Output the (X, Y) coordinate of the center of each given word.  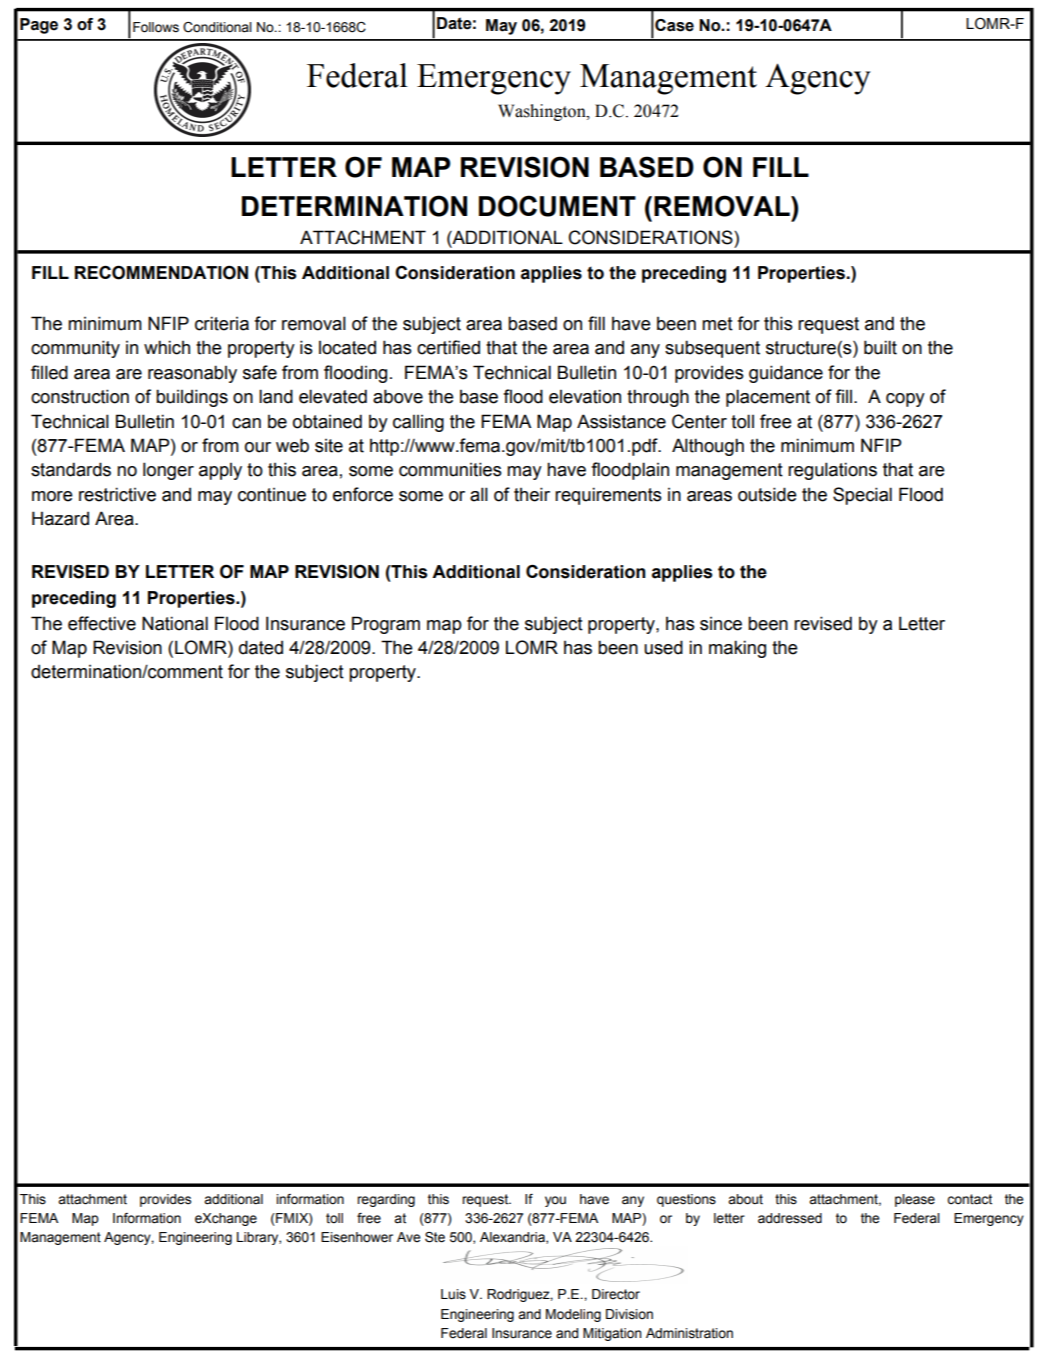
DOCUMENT (557, 206)
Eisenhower (357, 1237)
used (663, 647)
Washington (543, 112)
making (737, 649)
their (532, 494)
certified (448, 347)
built (880, 347)
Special (862, 496)
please (915, 1200)
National (175, 623)
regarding (386, 1200)
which (167, 347)
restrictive (117, 494)
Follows (156, 27)
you (555, 1201)
